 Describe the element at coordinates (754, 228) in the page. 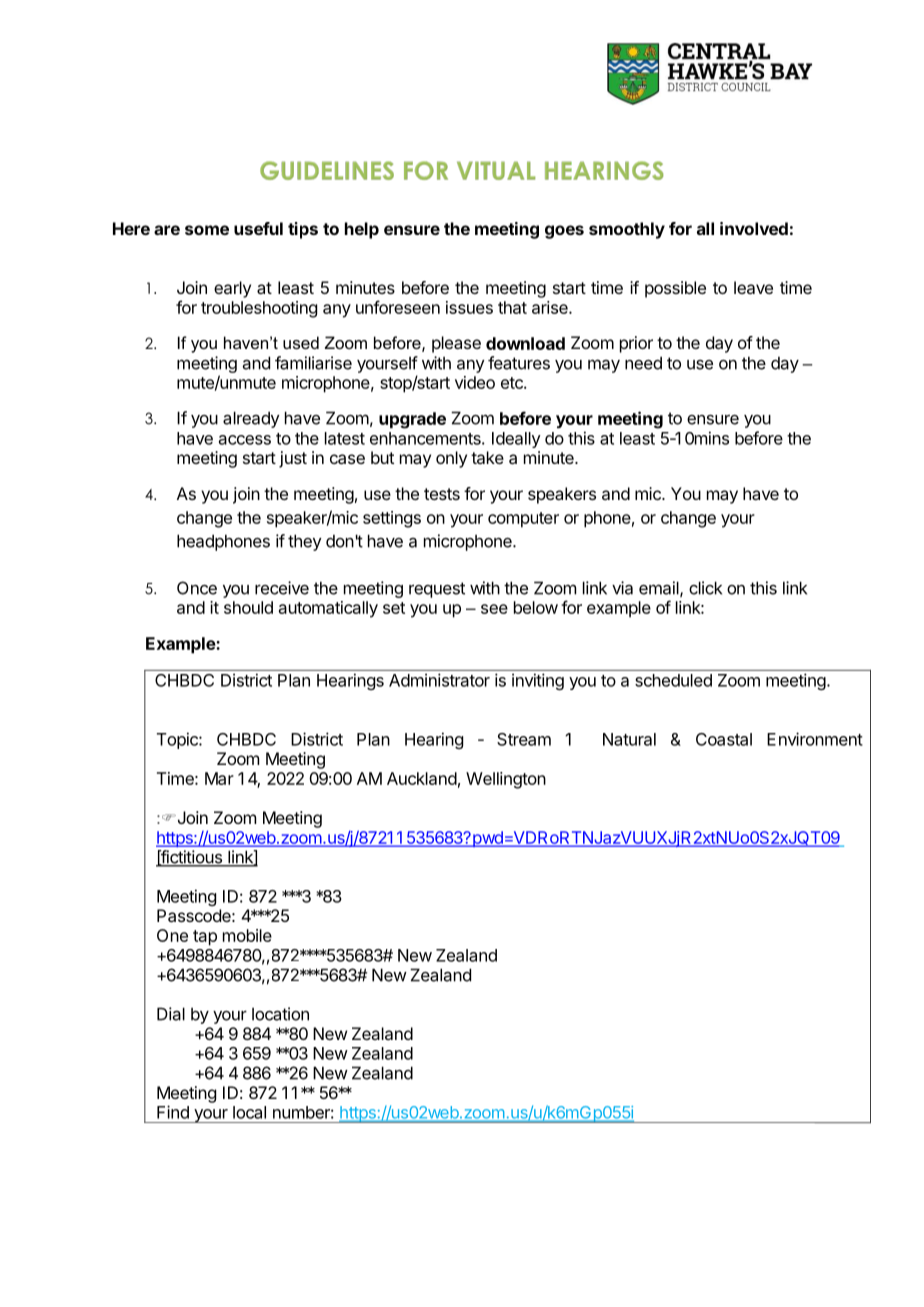

I see `involved` at that location.
